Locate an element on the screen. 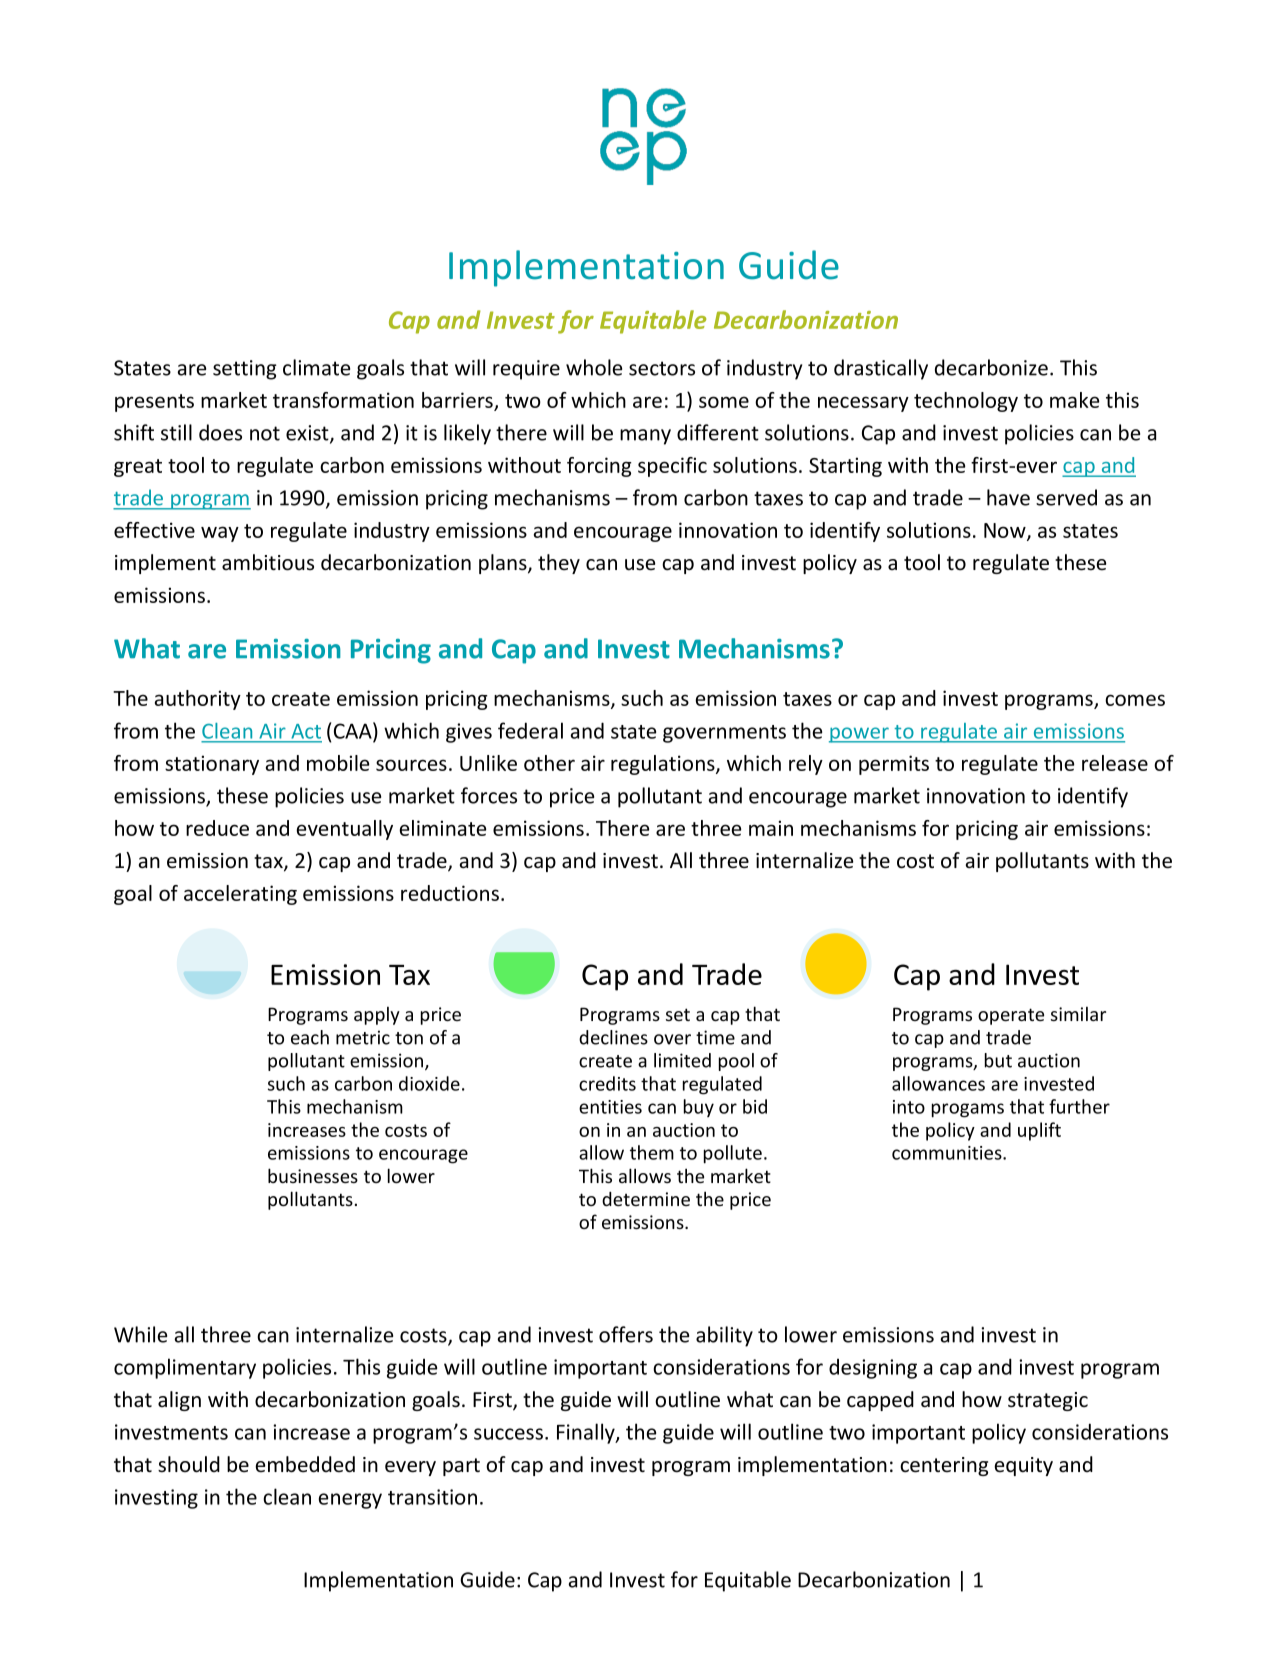  technology is located at coordinates (966, 402).
